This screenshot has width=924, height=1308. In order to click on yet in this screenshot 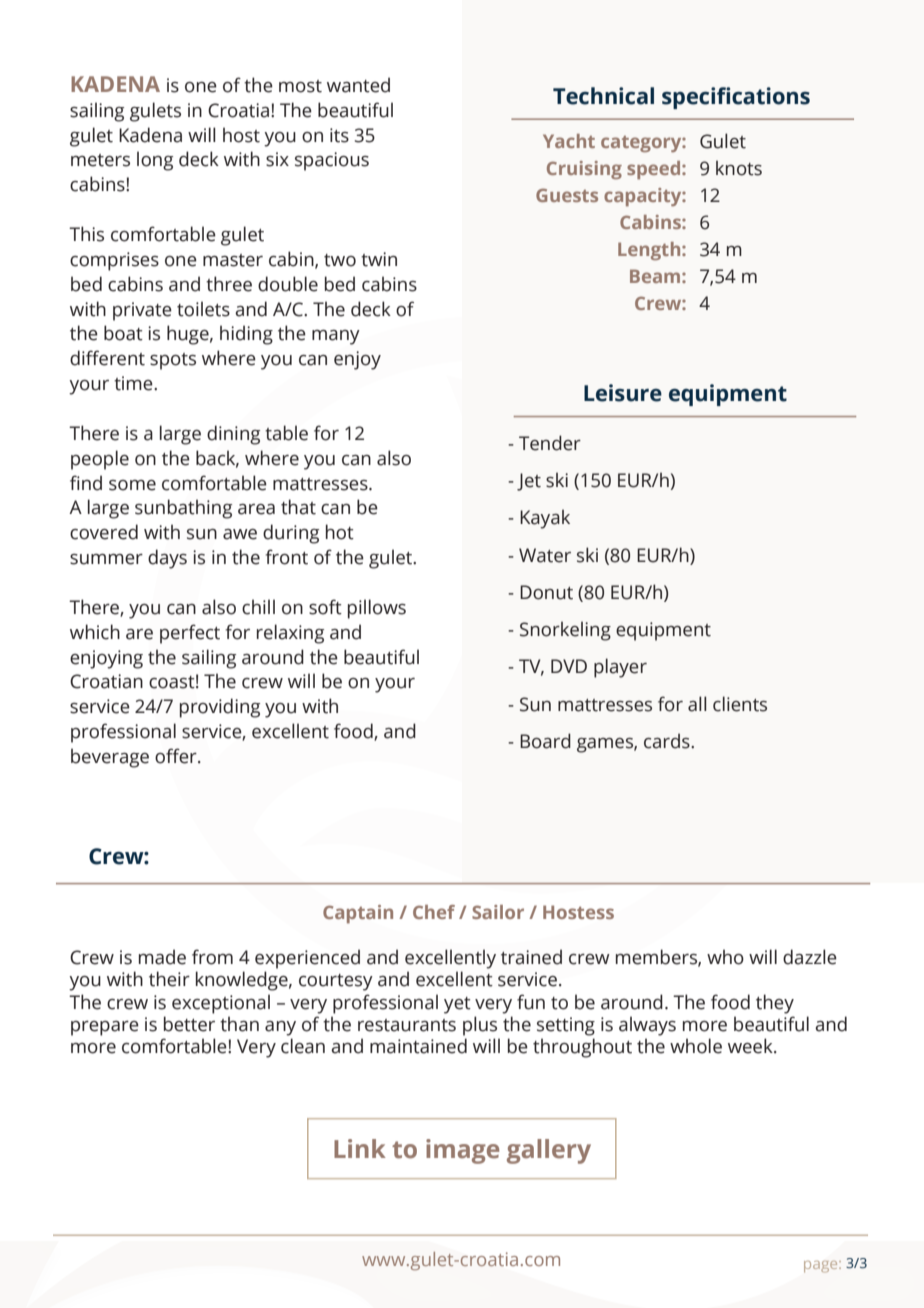, I will do `click(457, 1005)`.
